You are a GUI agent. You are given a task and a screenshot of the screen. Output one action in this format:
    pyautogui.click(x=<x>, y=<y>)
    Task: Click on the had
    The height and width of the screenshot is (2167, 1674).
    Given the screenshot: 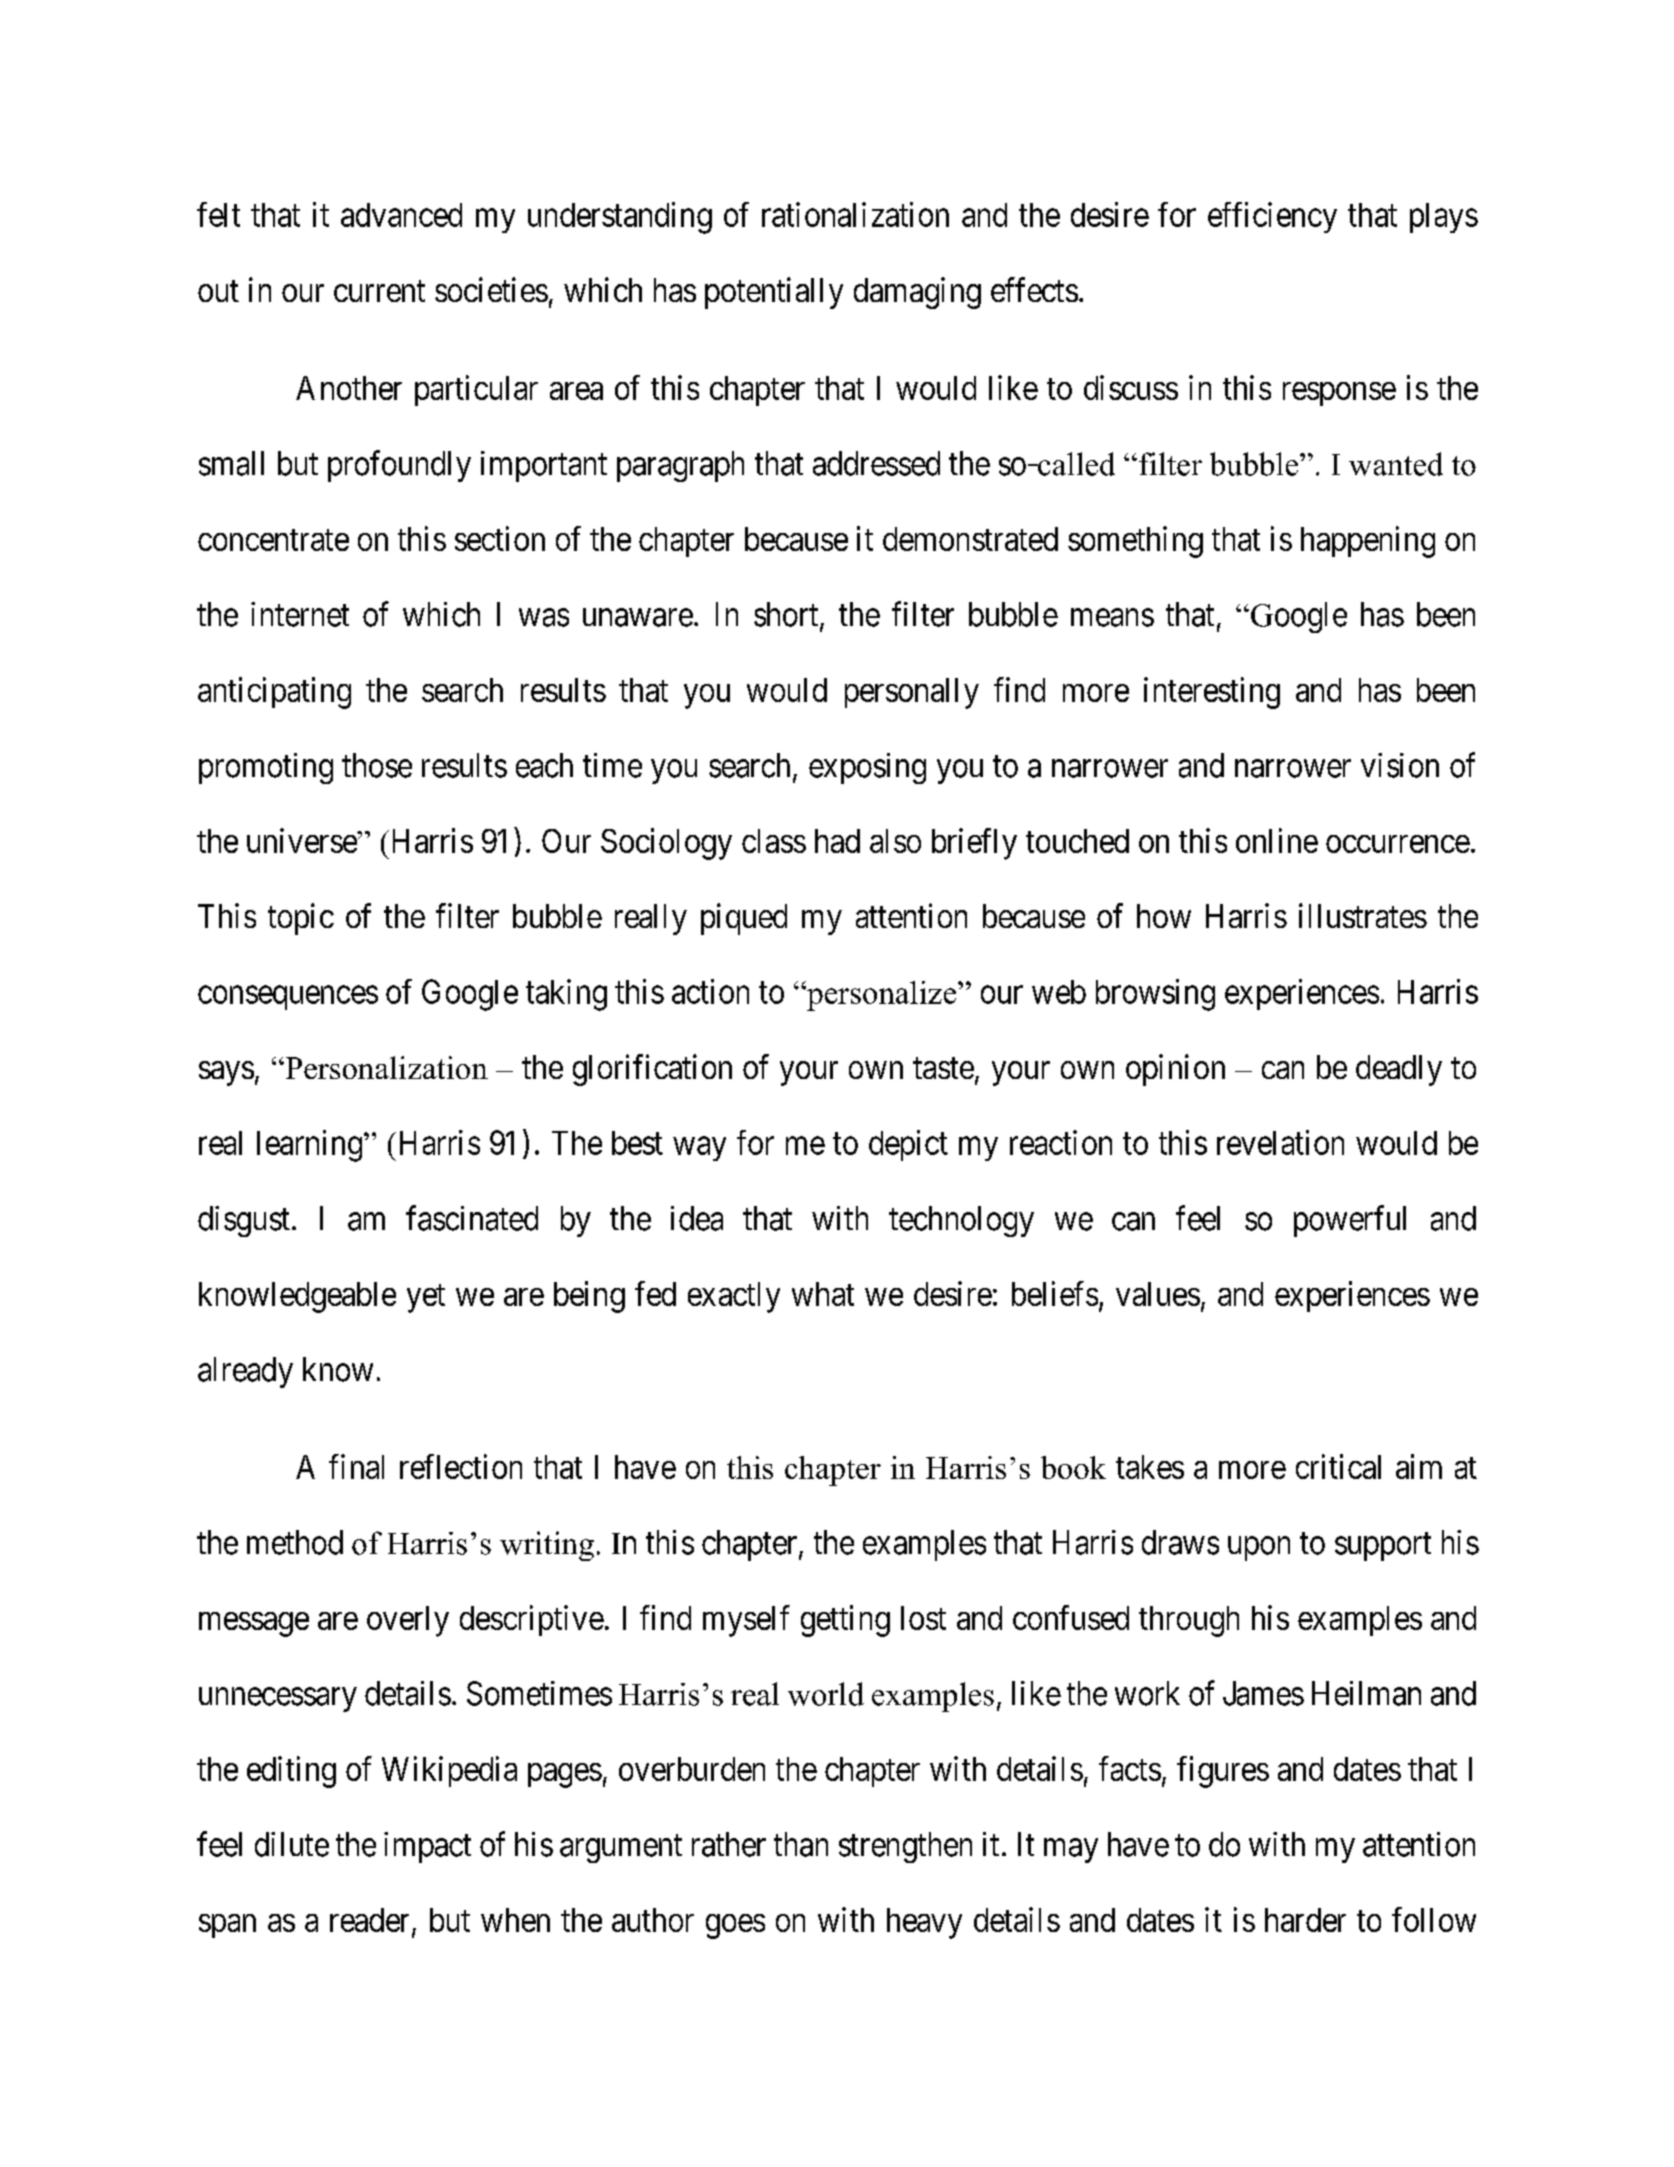 What is the action you would take?
    pyautogui.click(x=837, y=841)
